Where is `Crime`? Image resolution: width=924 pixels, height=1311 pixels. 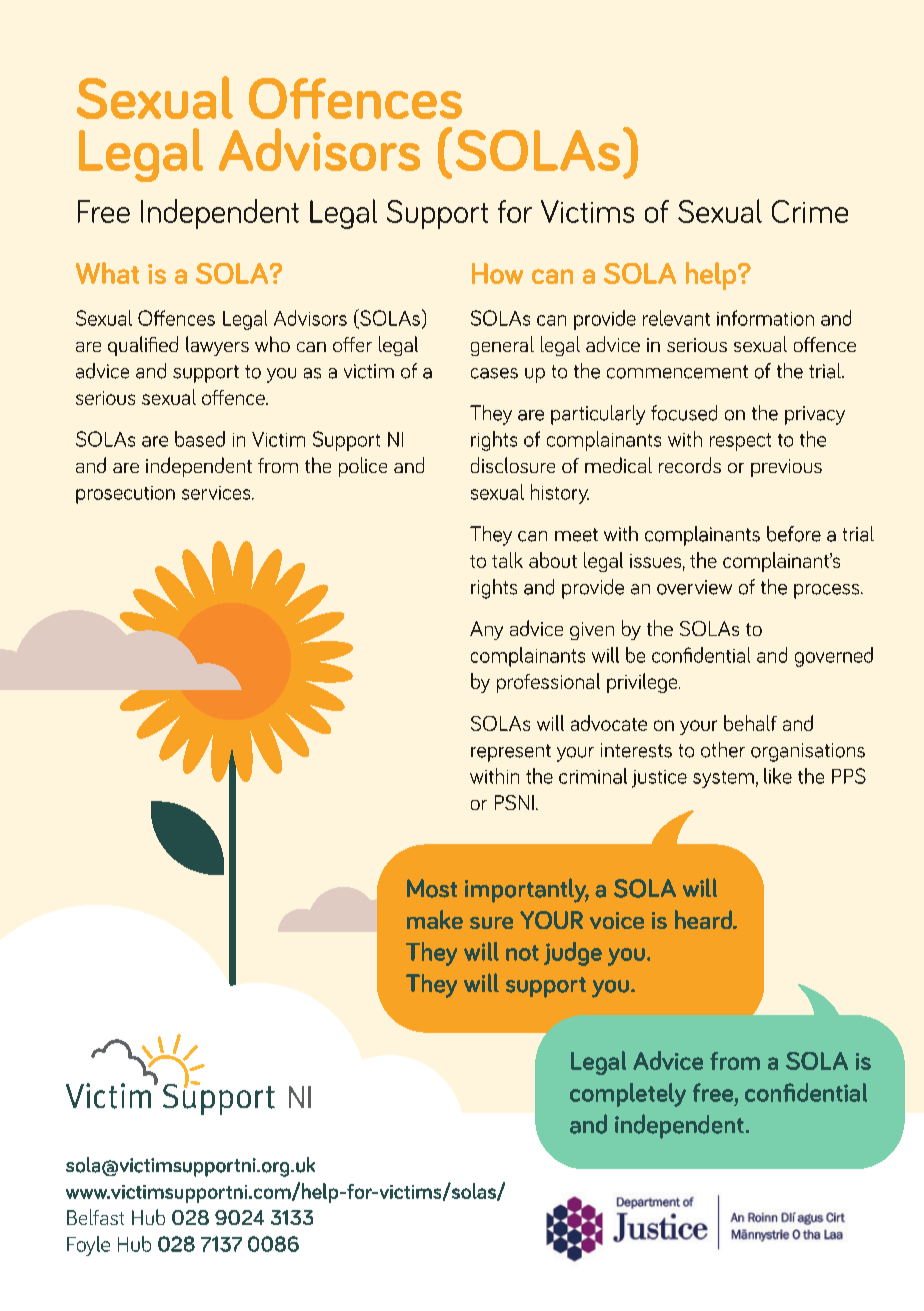
Crime is located at coordinates (810, 211).
